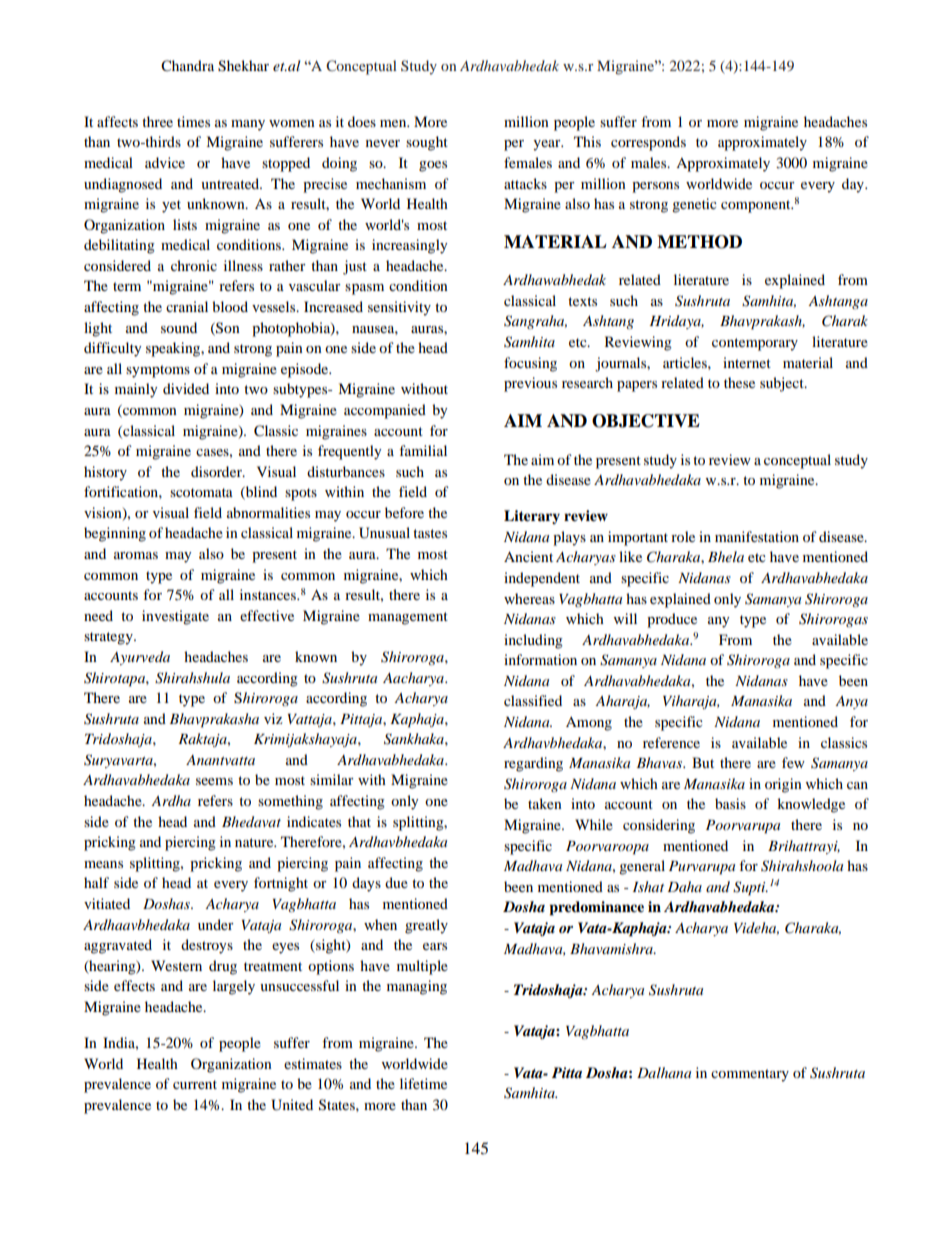 The image size is (952, 1233). I want to click on investigate, so click(175, 617).
